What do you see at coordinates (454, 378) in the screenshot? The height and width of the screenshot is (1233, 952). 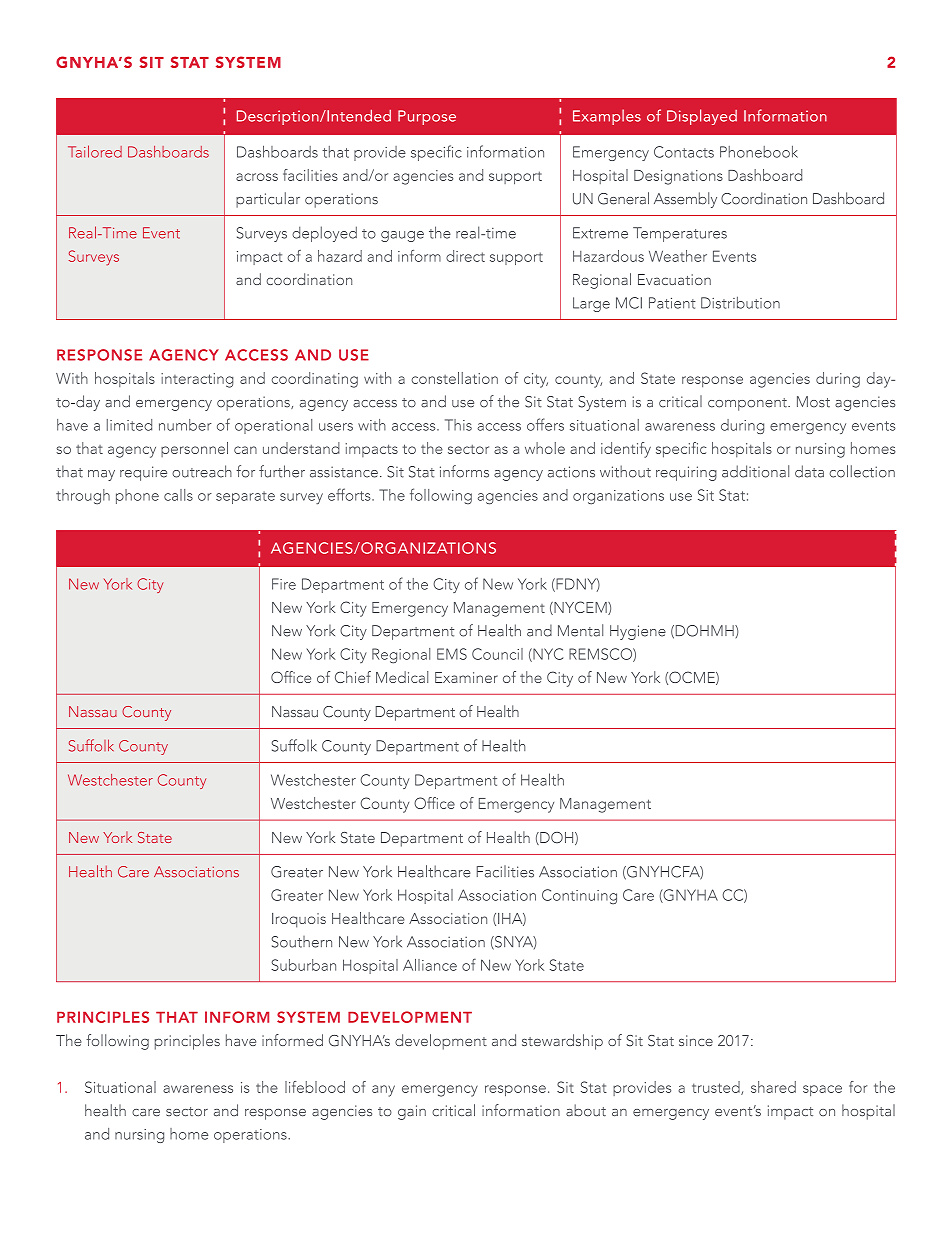 I see `constellation` at bounding box center [454, 378].
